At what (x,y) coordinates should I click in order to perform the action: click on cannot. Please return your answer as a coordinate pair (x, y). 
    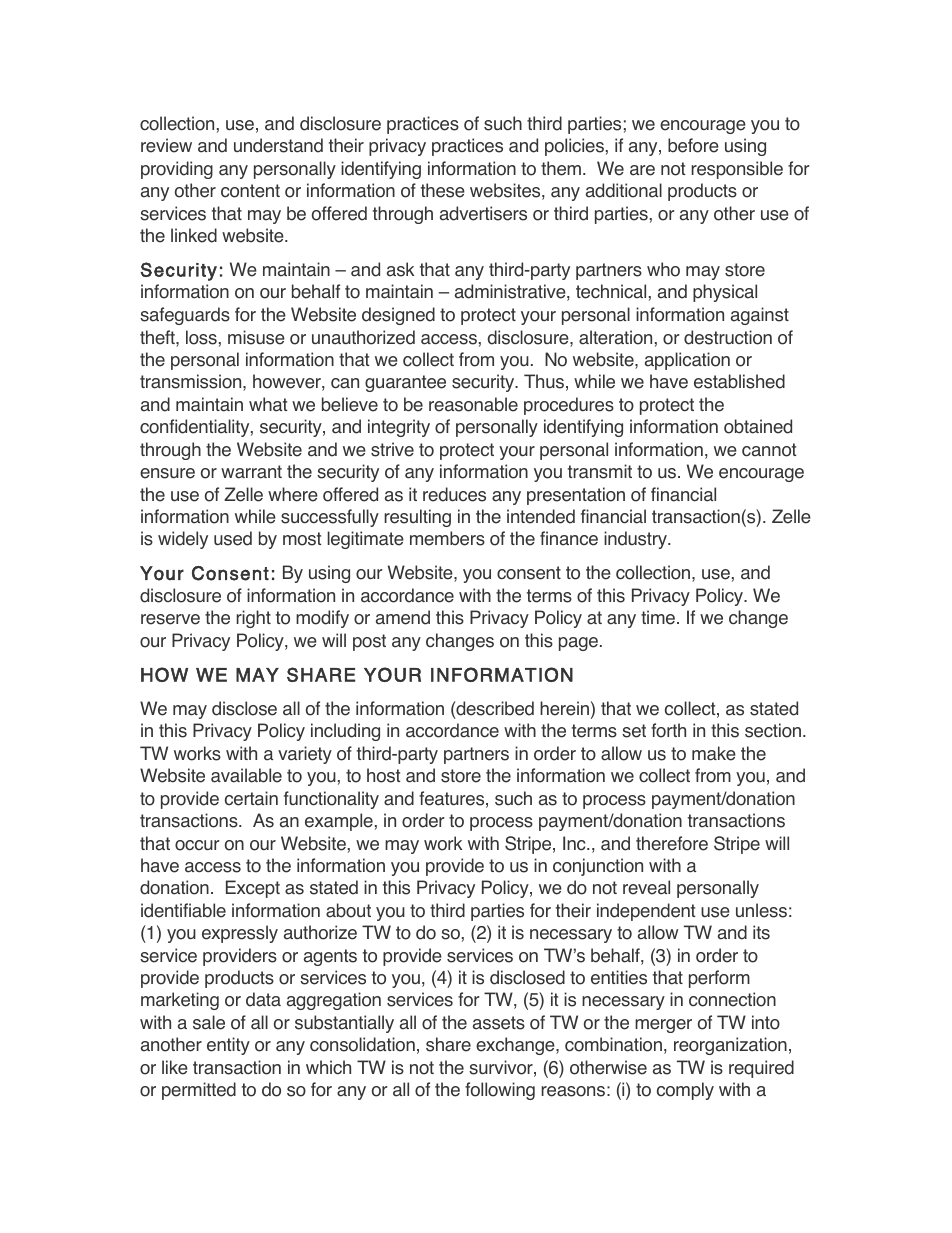
    Looking at the image, I should click on (769, 450).
